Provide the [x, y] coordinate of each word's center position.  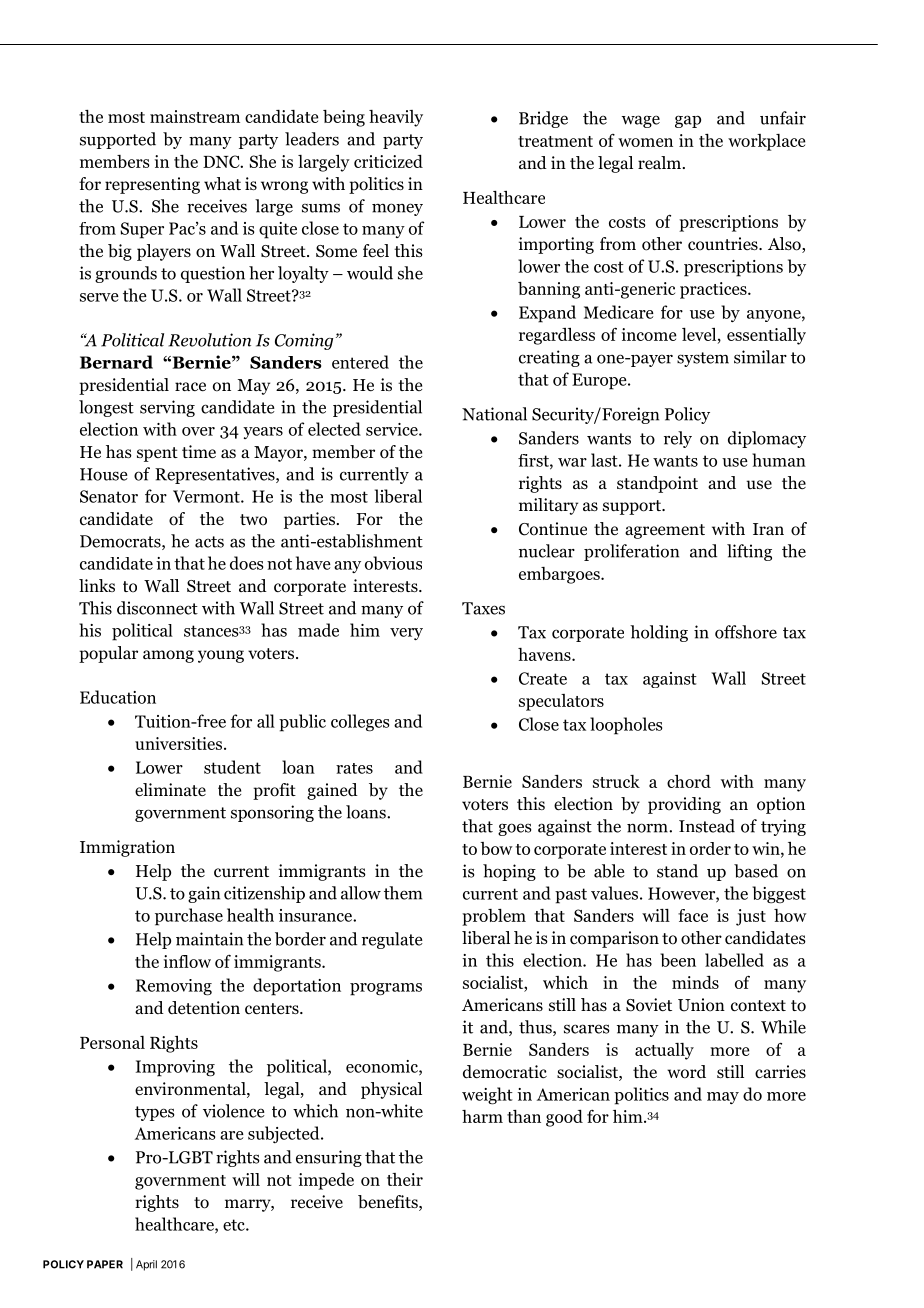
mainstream [195, 116]
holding [659, 633]
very [406, 634]
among [168, 656]
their [405, 1179]
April [146, 1265]
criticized [388, 161]
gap [688, 121]
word [686, 1072]
